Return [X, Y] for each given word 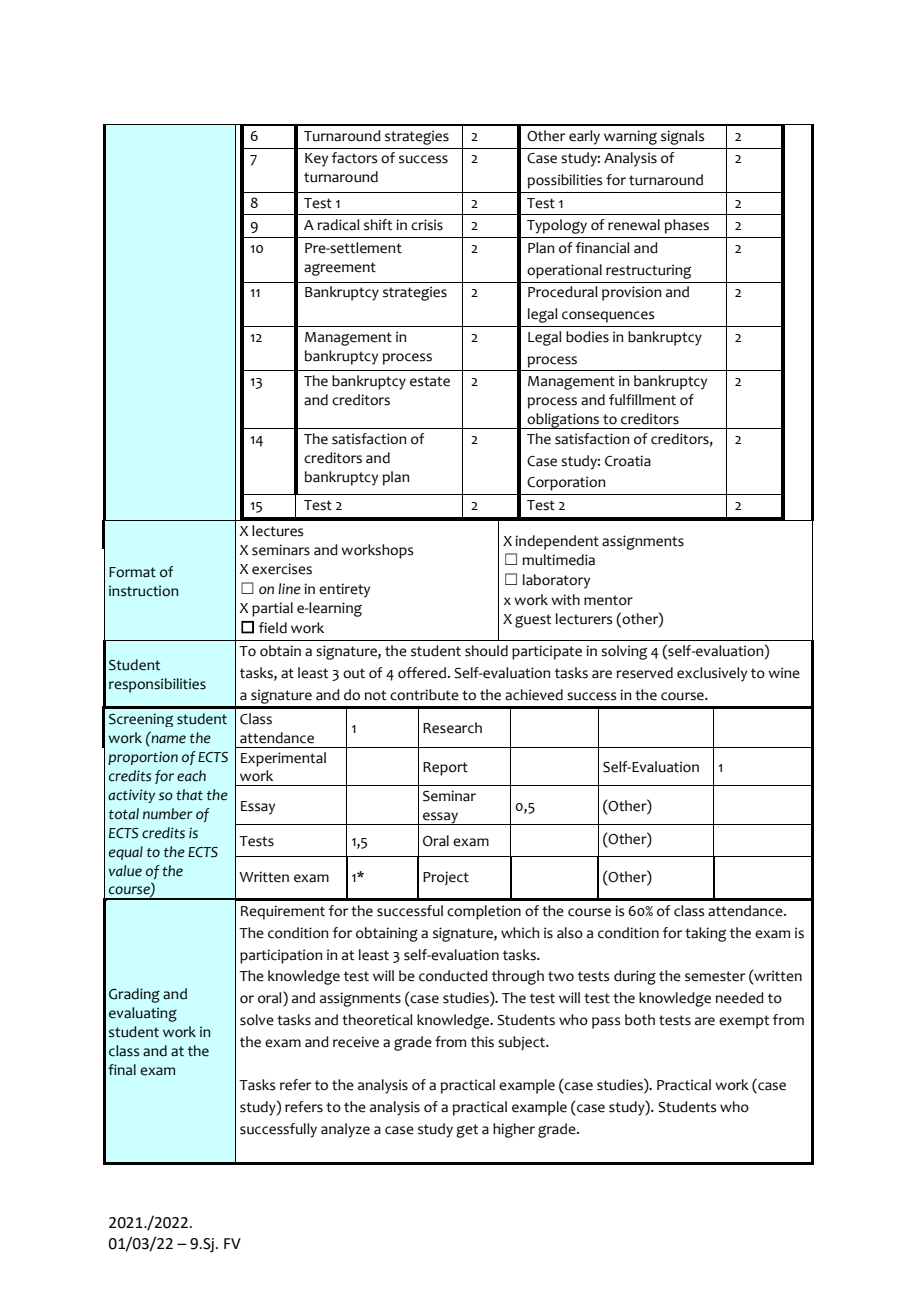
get [467, 1131]
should [486, 651]
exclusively [712, 674]
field [273, 628]
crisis [427, 225]
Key [316, 160]
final [122, 1070]
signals [682, 137]
